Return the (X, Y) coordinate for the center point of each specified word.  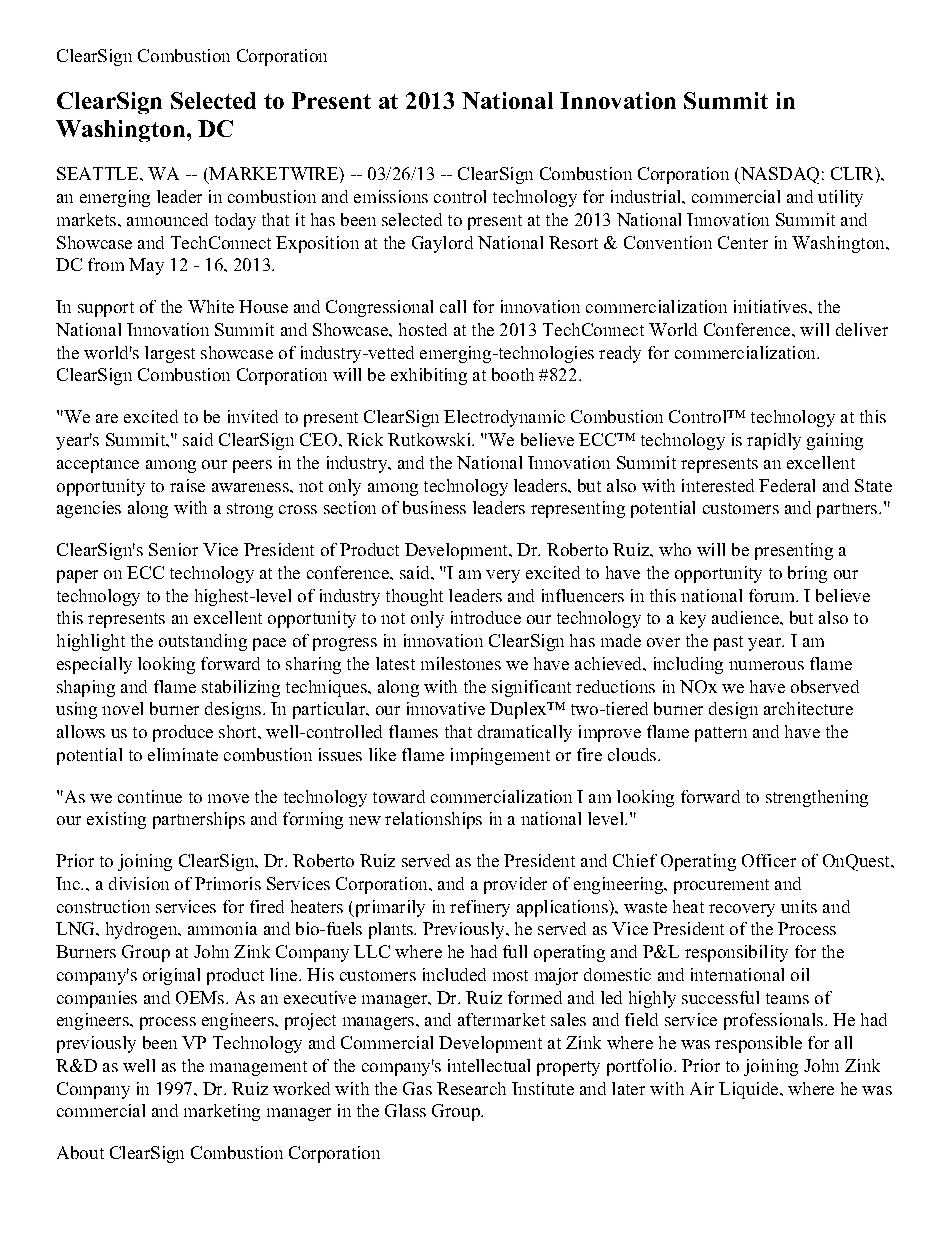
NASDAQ (778, 175)
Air (702, 1088)
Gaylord (442, 244)
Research (471, 1088)
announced (167, 219)
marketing (222, 1112)
